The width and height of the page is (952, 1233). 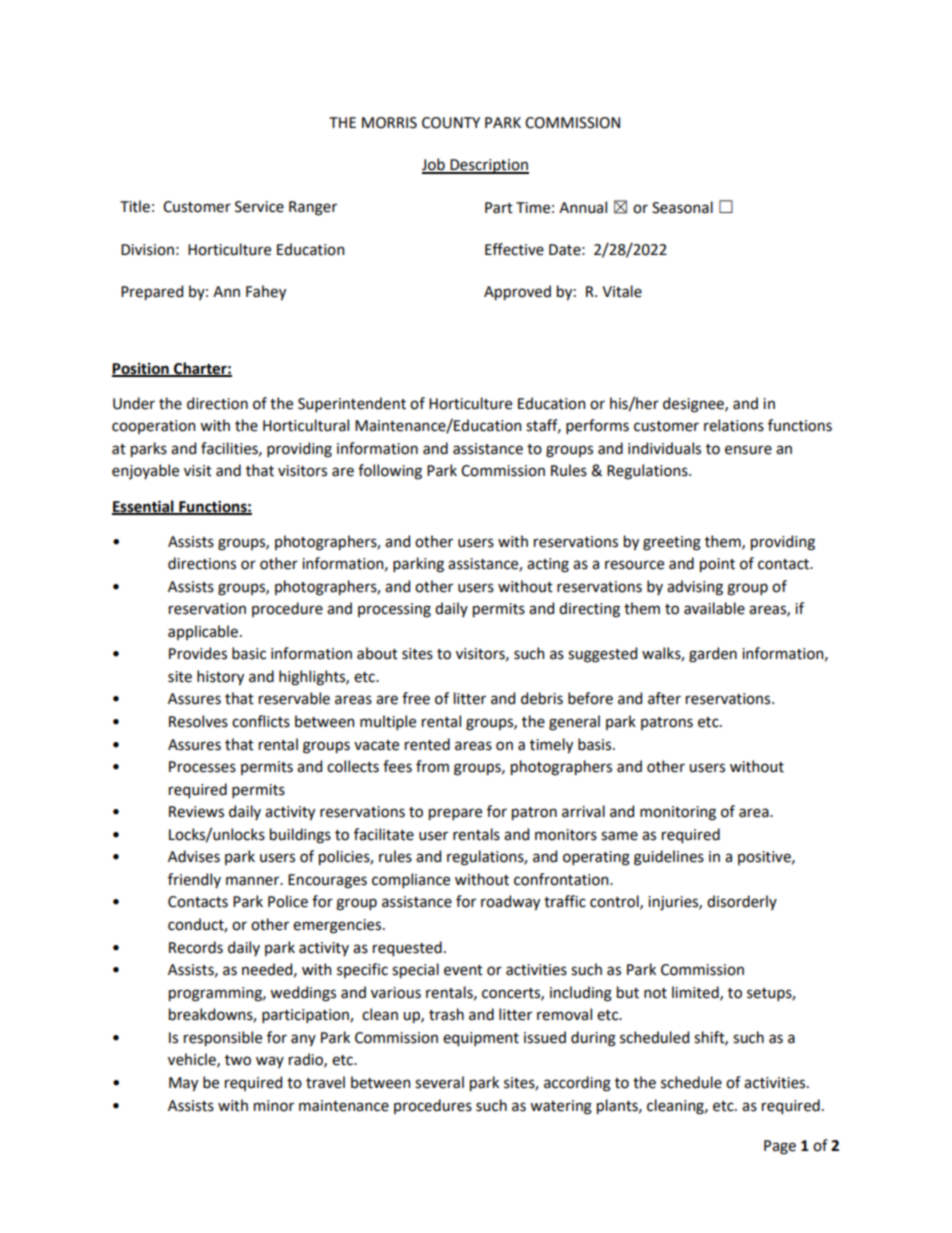 I want to click on garden, so click(x=713, y=655).
